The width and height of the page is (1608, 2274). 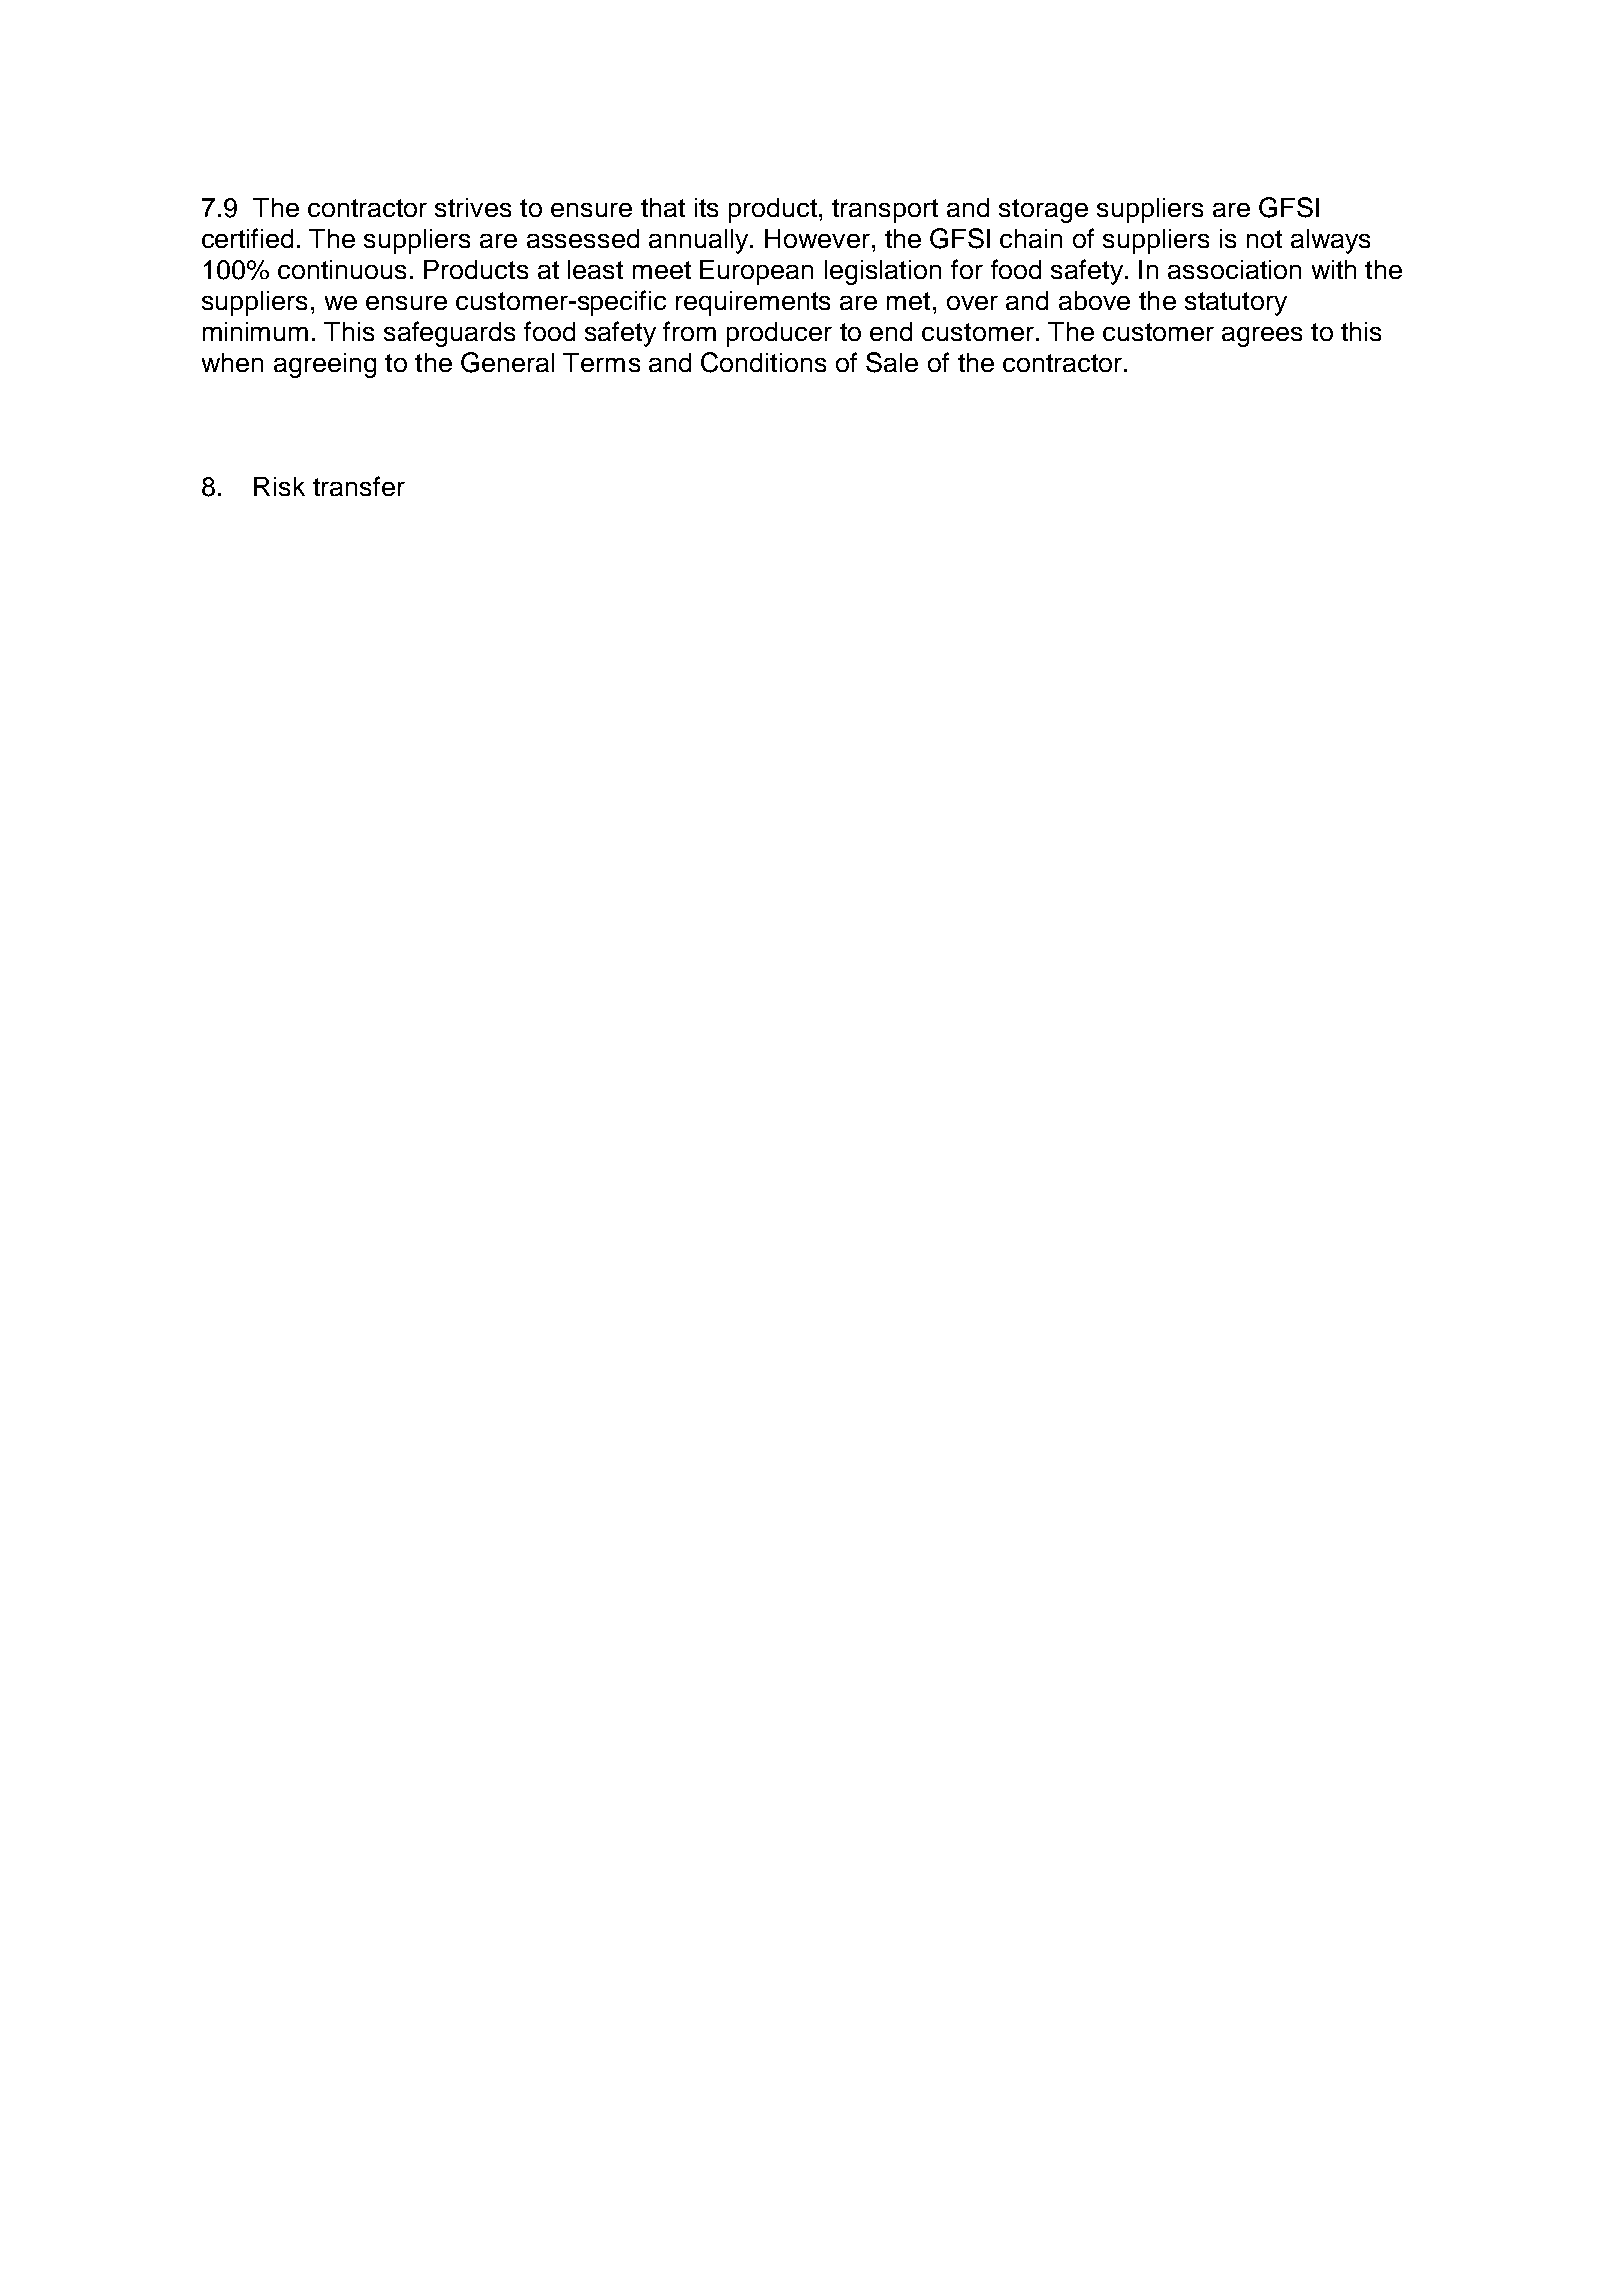 I want to click on Terms, so click(x=601, y=362).
